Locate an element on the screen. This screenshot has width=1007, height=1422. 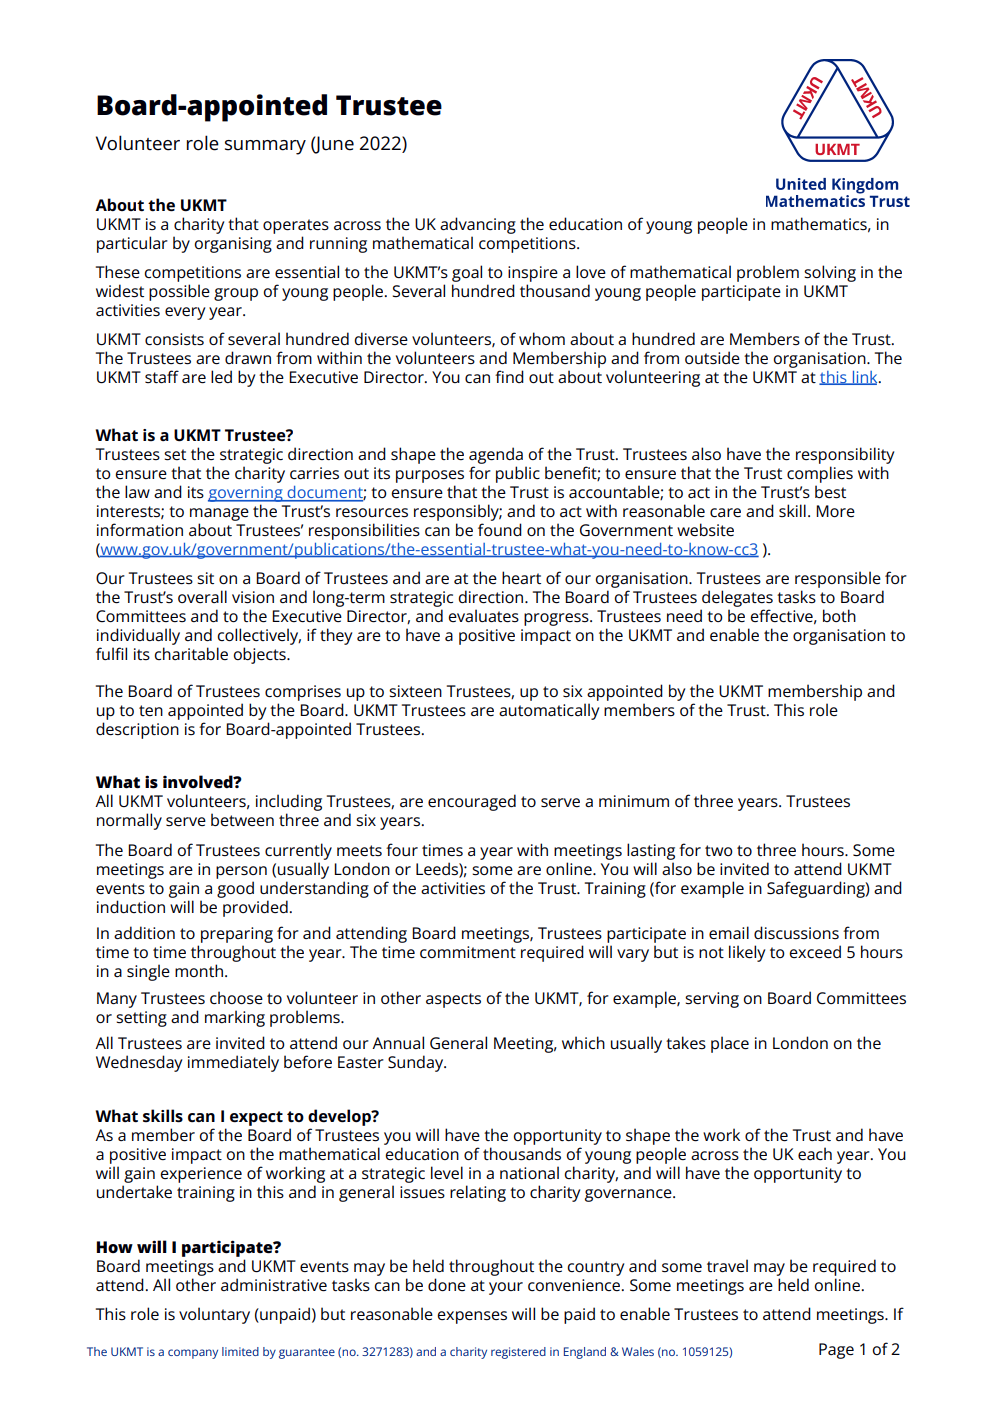
summary is located at coordinates (265, 147).
